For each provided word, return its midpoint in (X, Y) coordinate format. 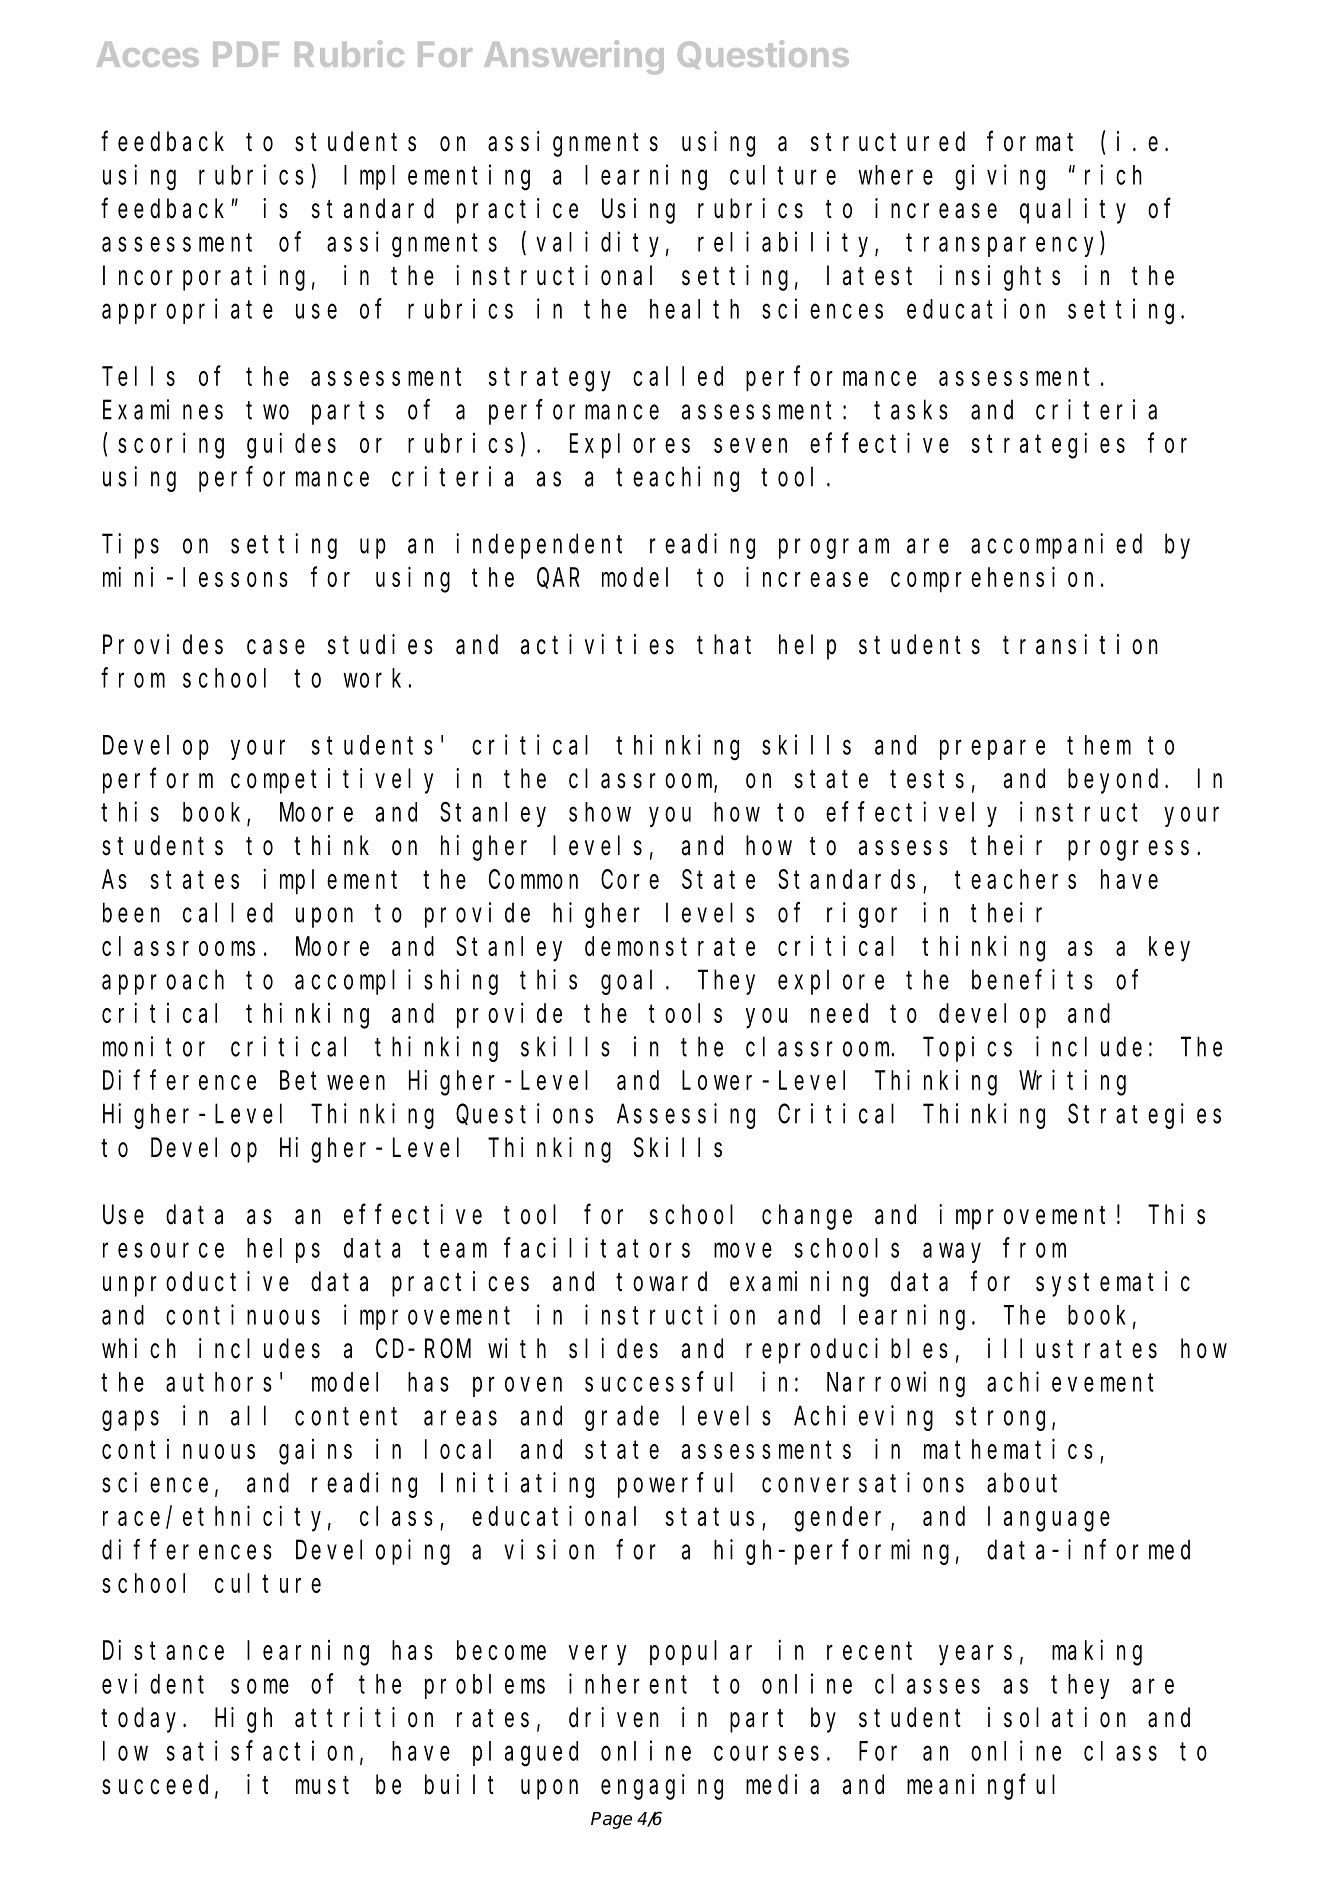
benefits (1032, 979)
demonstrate (670, 946)
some (260, 1686)
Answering (574, 57)
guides (291, 446)
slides (613, 1348)
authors (219, 1382)
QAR (558, 579)
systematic (1113, 1284)
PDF (246, 54)
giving (1000, 177)
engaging (662, 1787)
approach (163, 982)
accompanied (1056, 546)
